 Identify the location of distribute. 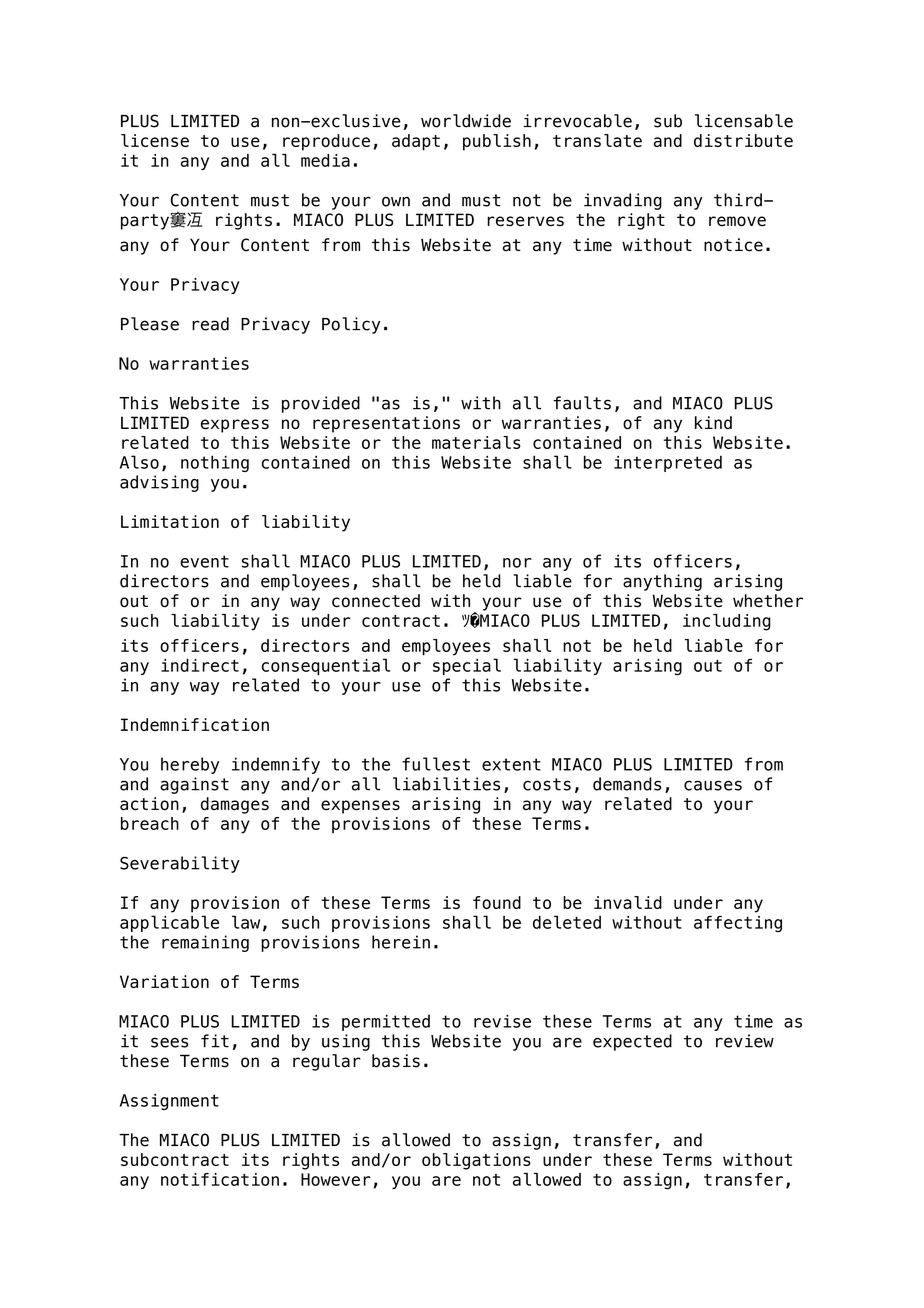
(743, 140).
